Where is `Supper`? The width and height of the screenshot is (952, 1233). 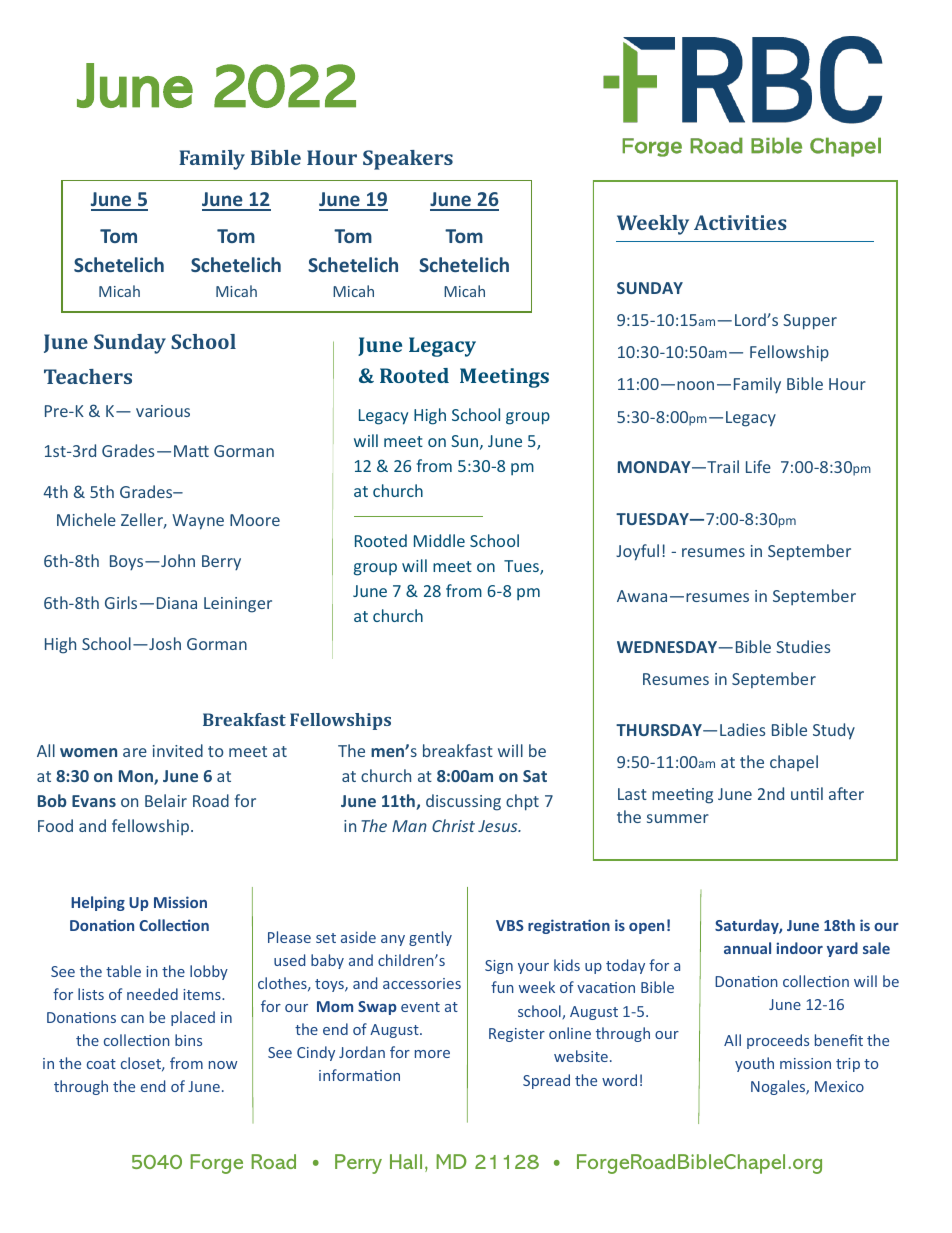
Supper is located at coordinates (810, 322).
